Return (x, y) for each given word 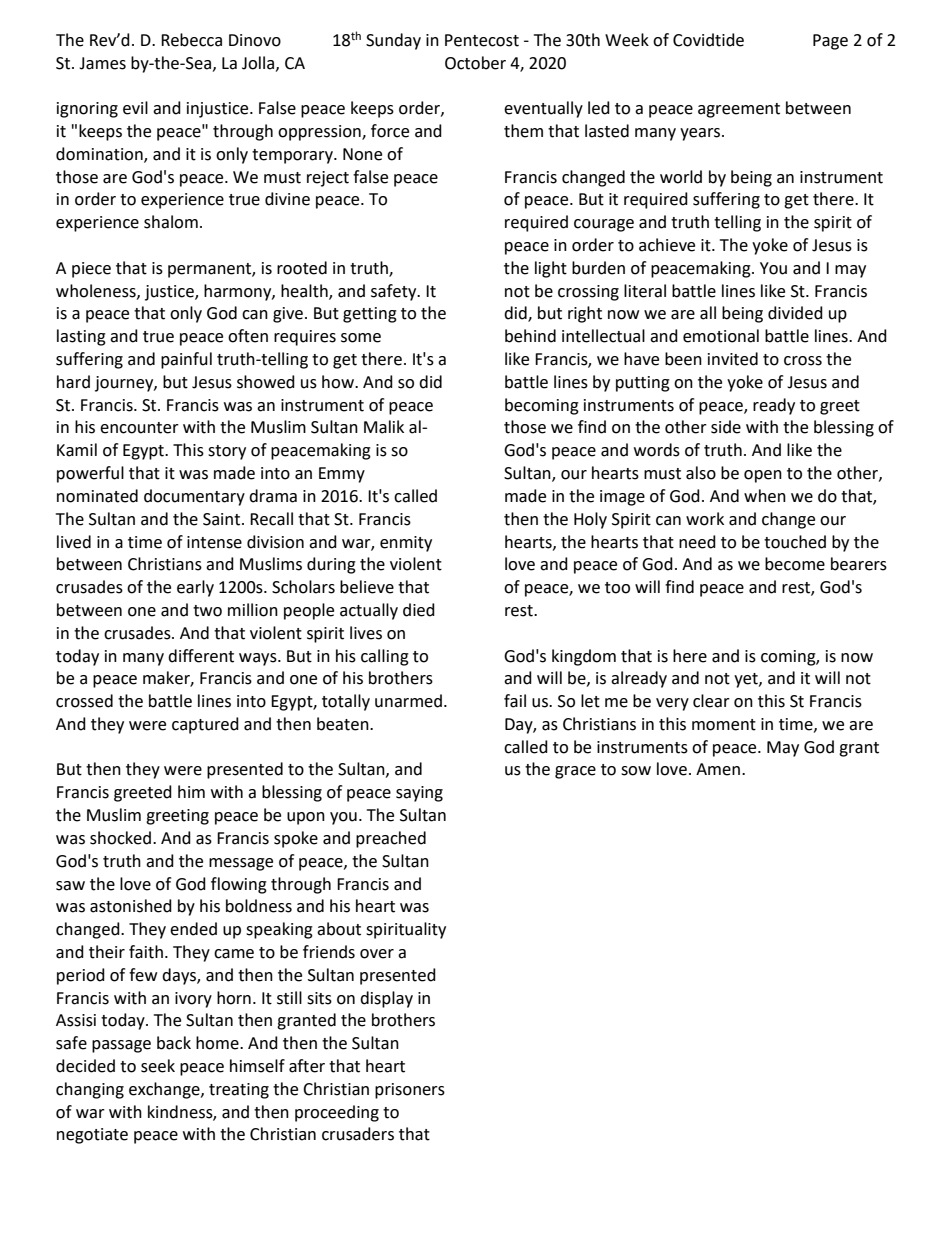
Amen (718, 769)
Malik (384, 427)
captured (205, 725)
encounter (139, 428)
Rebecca (191, 40)
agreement (739, 110)
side (726, 427)
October (475, 63)
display (386, 999)
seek (158, 1066)
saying (419, 794)
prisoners (410, 1091)
